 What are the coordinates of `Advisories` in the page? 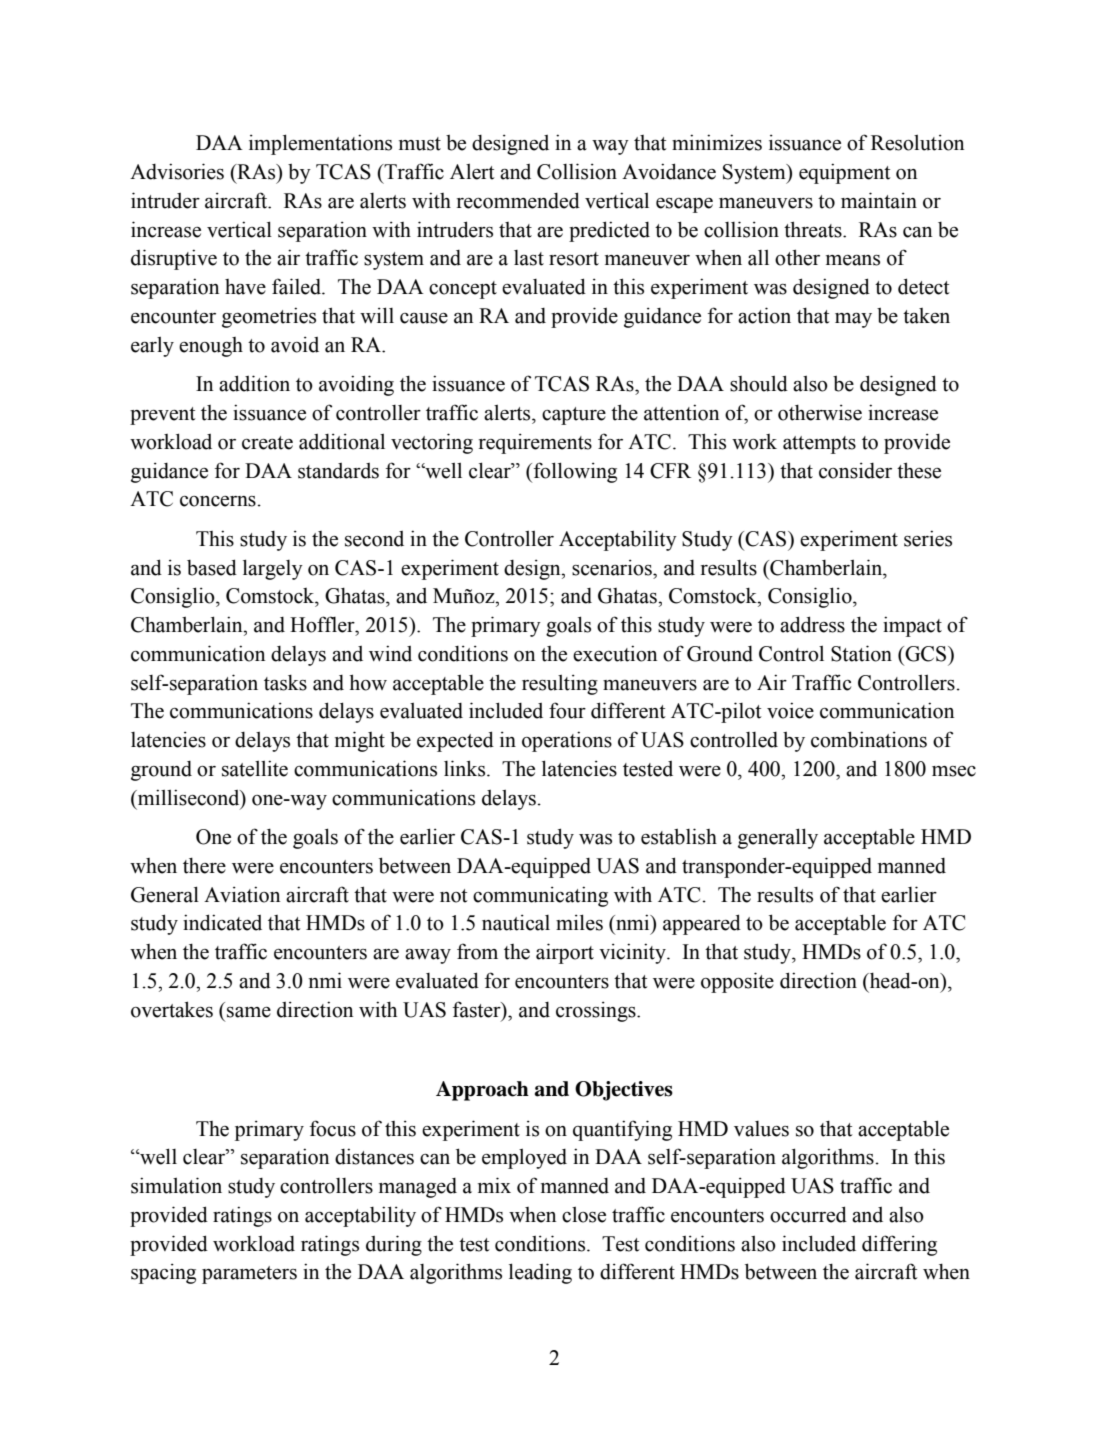 It's located at (177, 171).
